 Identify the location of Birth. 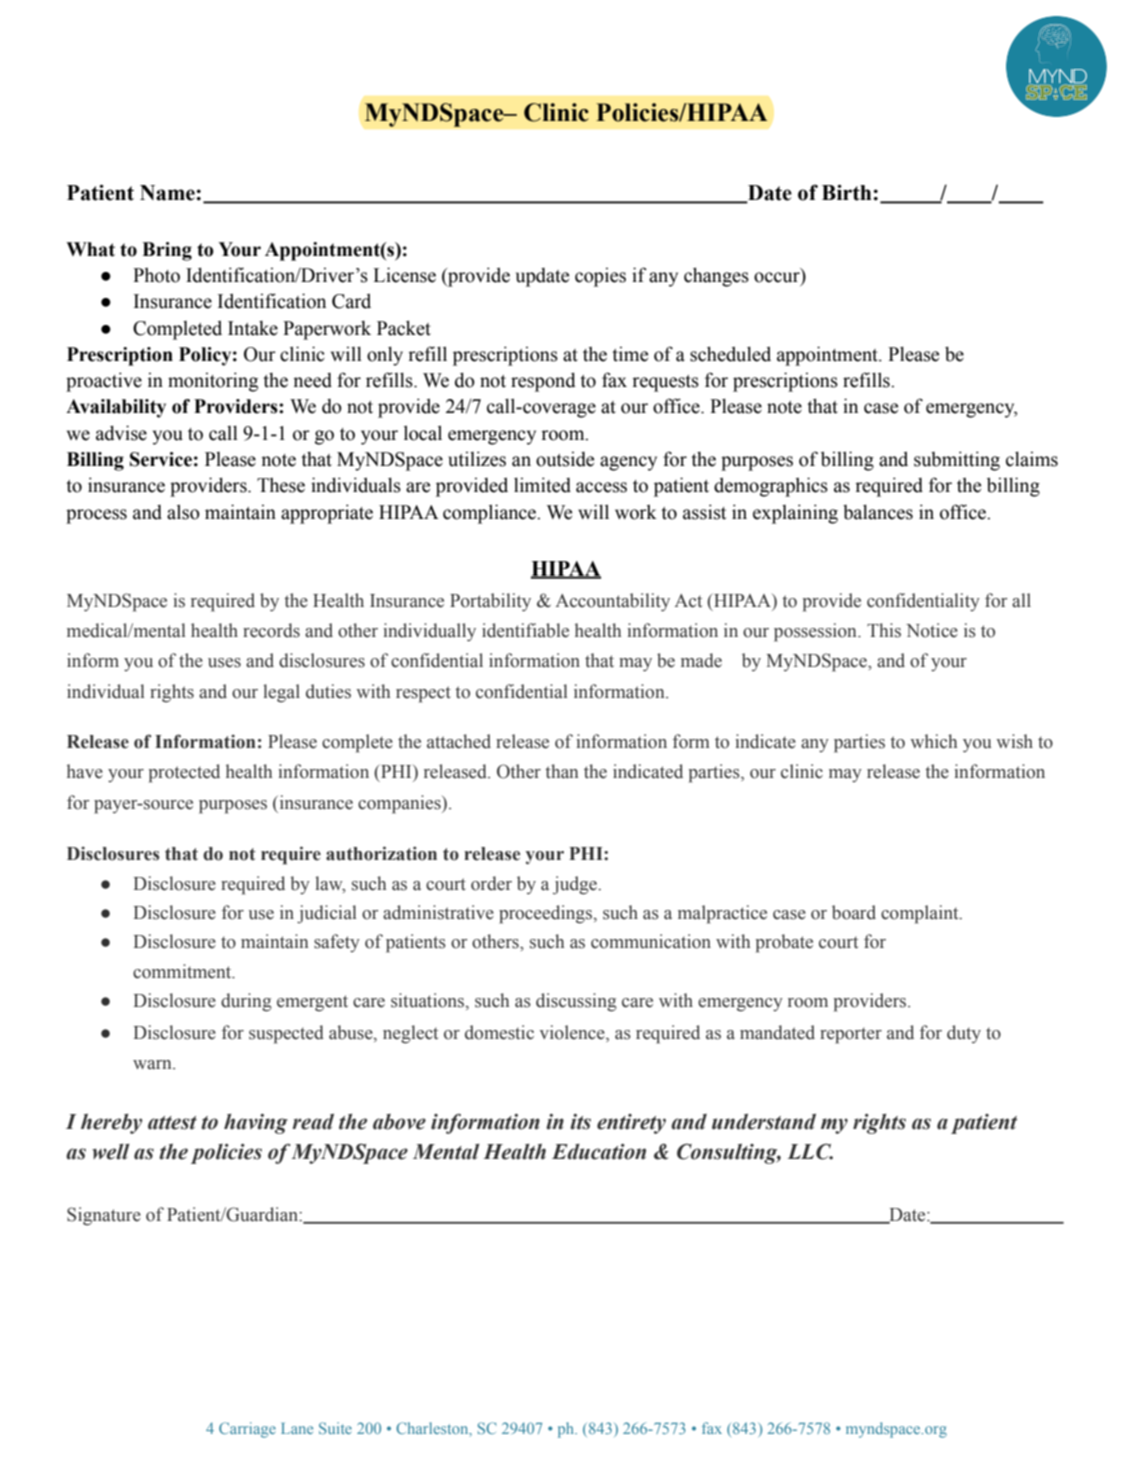
(848, 192).
